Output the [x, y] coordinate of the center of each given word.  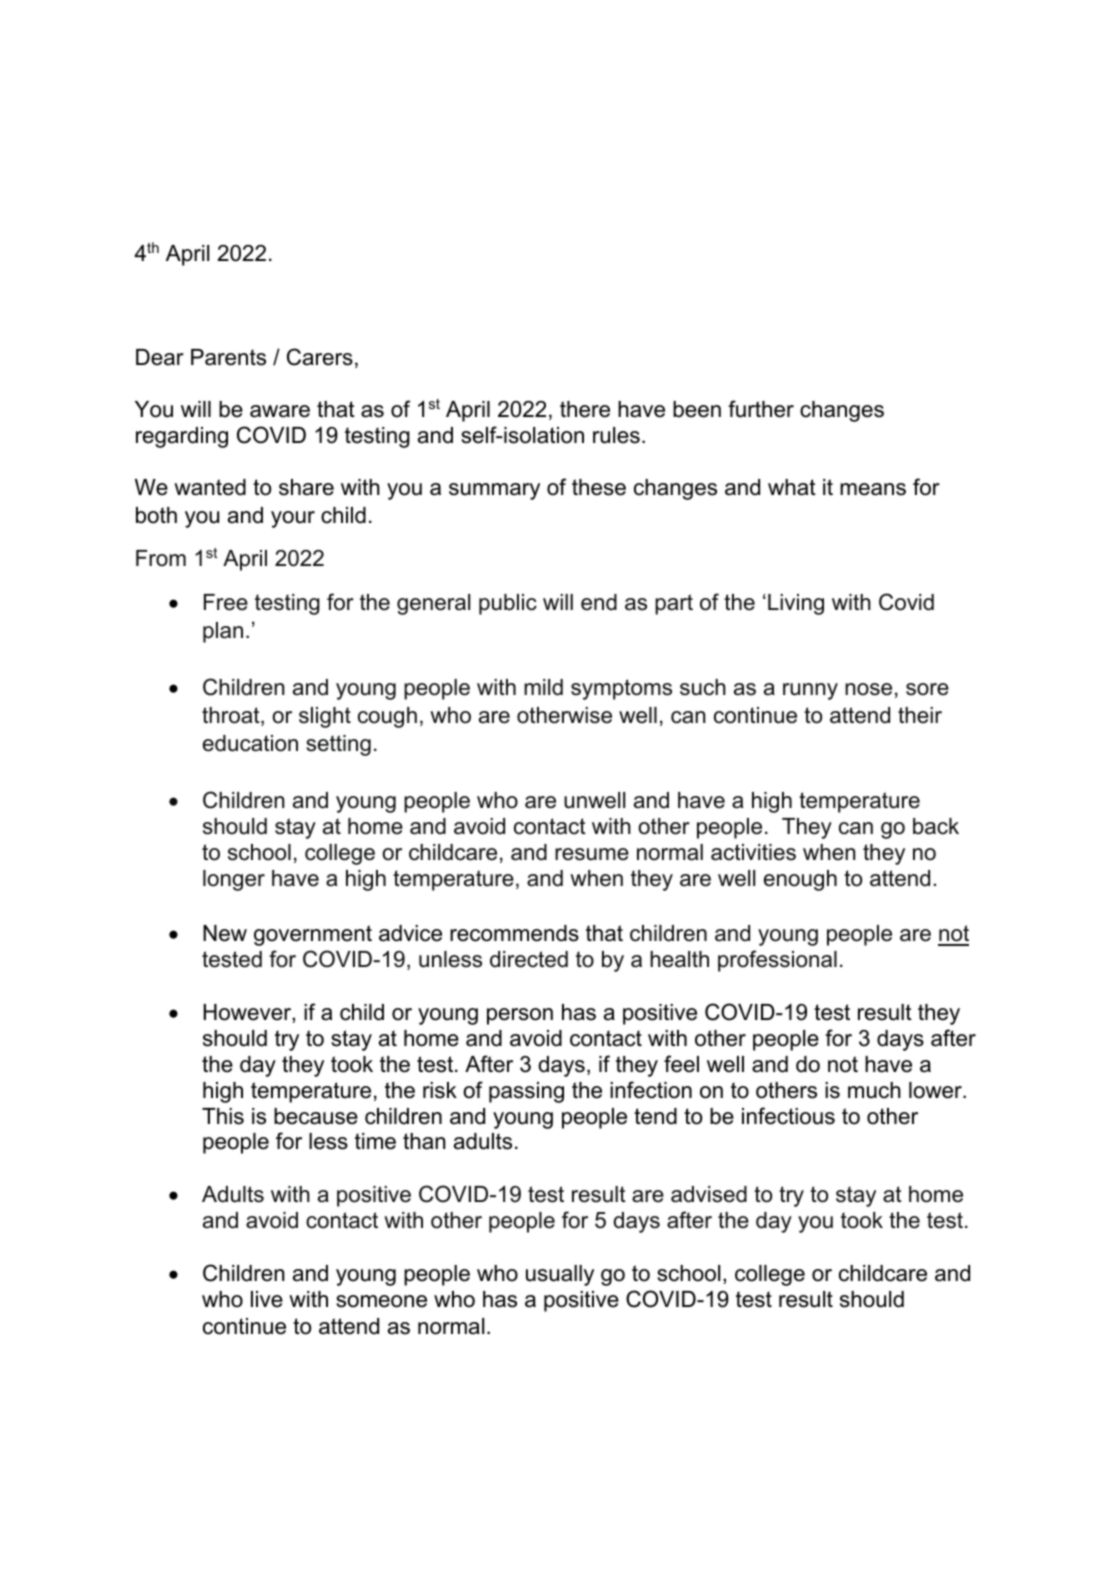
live [267, 1299]
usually [560, 1275]
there [585, 409]
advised [709, 1194]
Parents [228, 357]
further [761, 409]
